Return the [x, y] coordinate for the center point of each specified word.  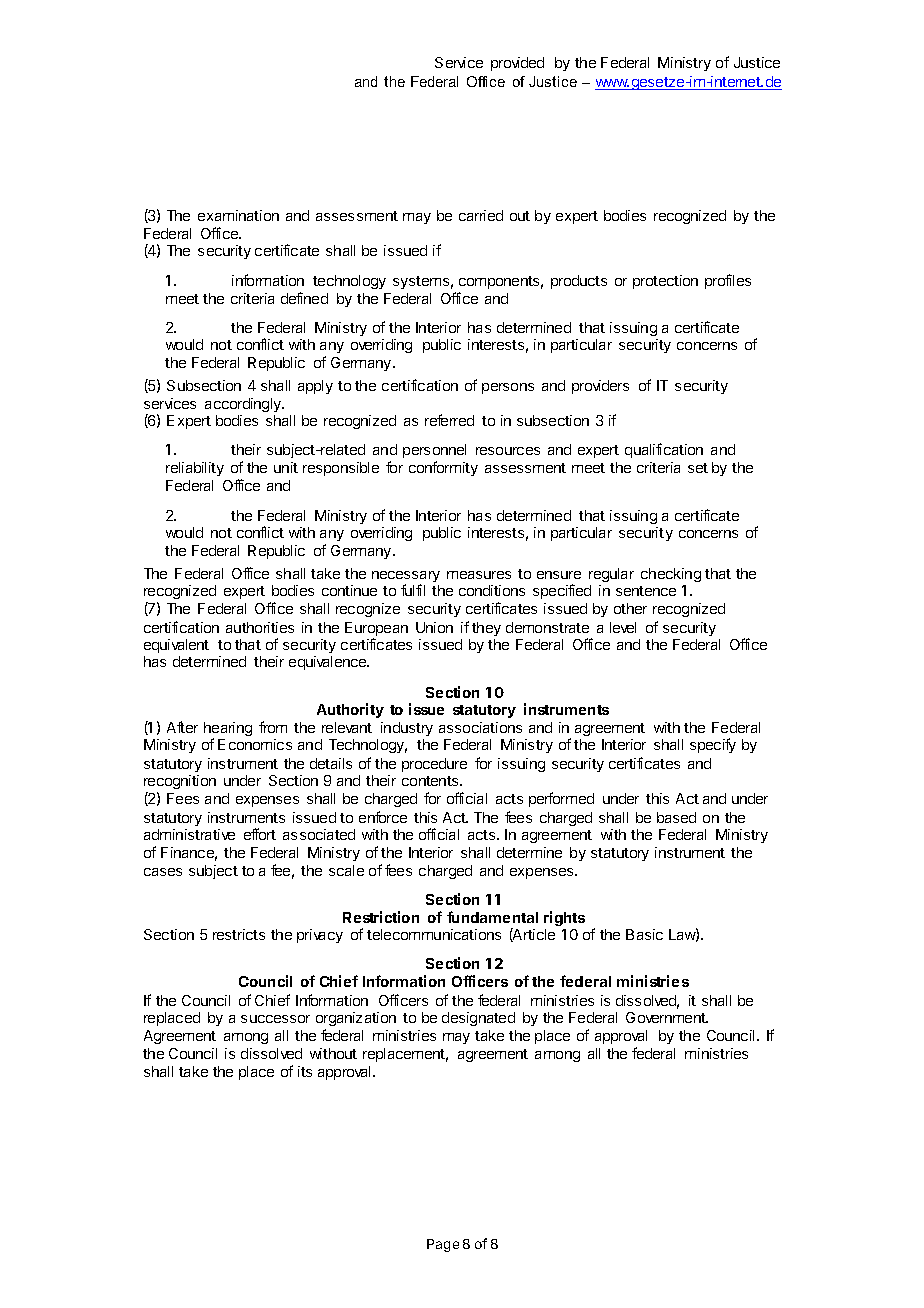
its [305, 1071]
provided [517, 64]
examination [238, 215]
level [623, 627]
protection [665, 282]
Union [434, 627]
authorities [260, 627]
